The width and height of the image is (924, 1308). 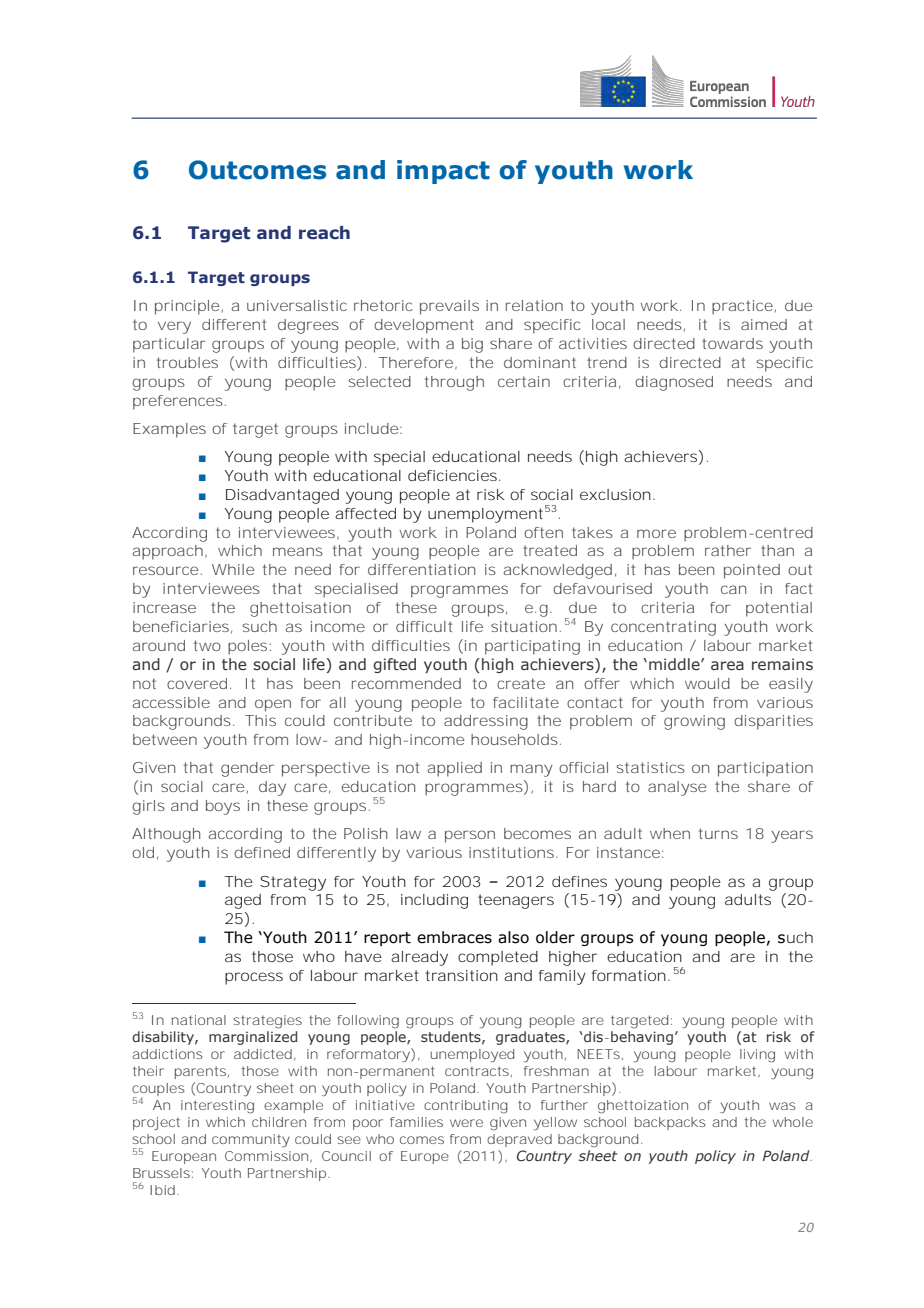 What do you see at coordinates (197, 683) in the image?
I see `covered` at bounding box center [197, 683].
